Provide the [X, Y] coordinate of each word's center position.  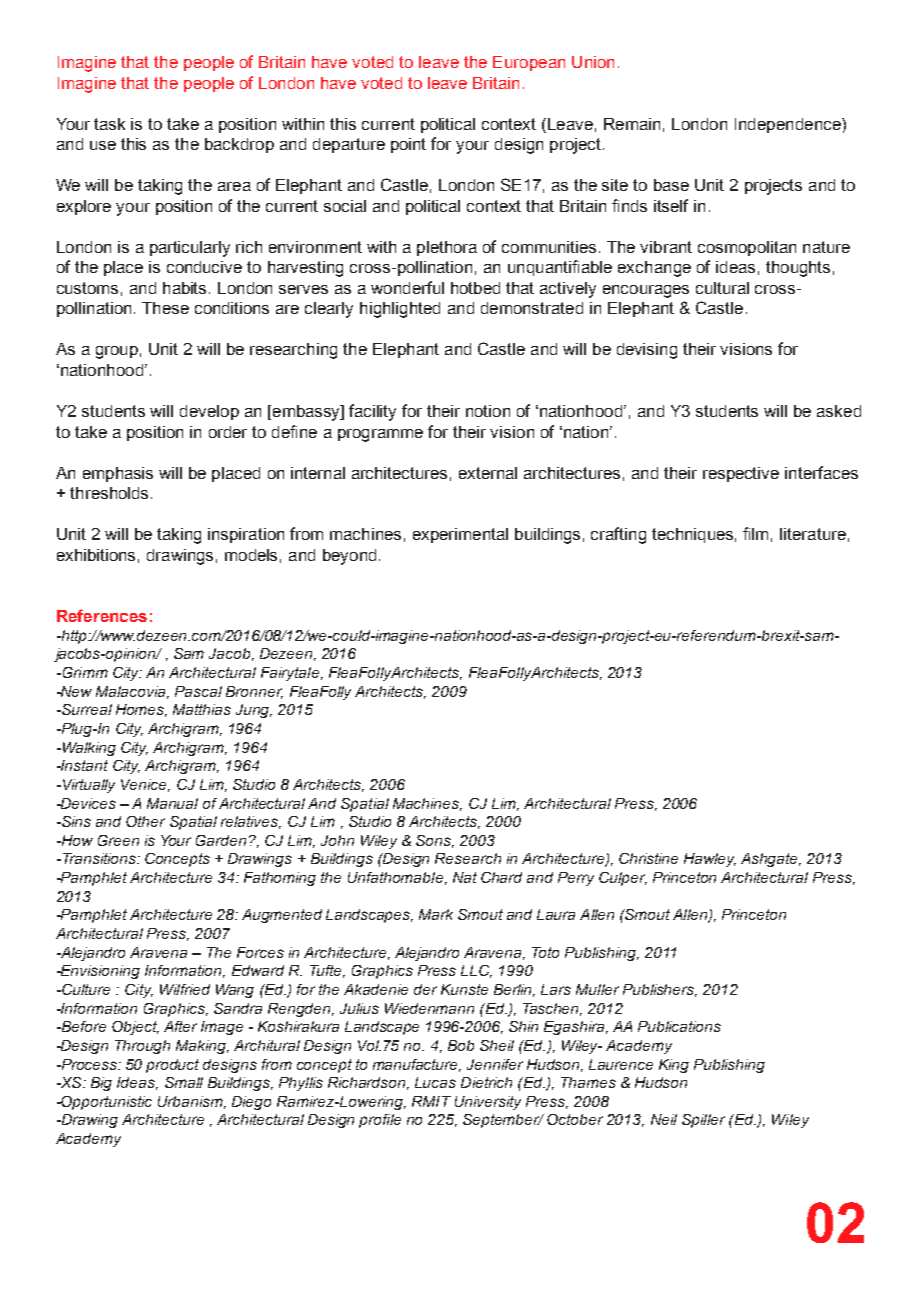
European [529, 63]
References [102, 615]
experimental [460, 535]
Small [184, 1082]
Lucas [435, 1082]
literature [813, 534]
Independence [789, 125]
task [109, 124]
